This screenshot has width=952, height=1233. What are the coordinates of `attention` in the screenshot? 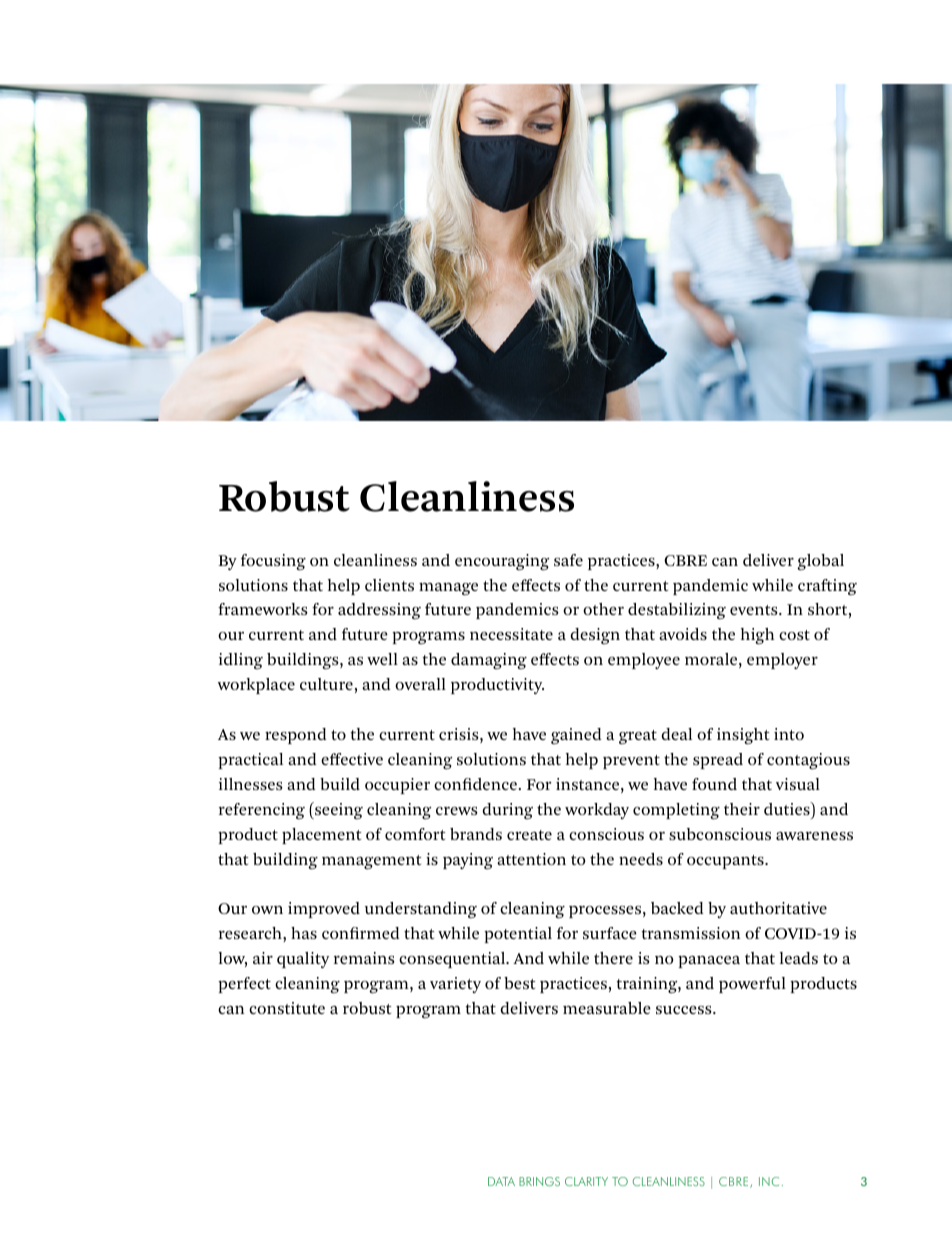 It's located at (531, 859).
